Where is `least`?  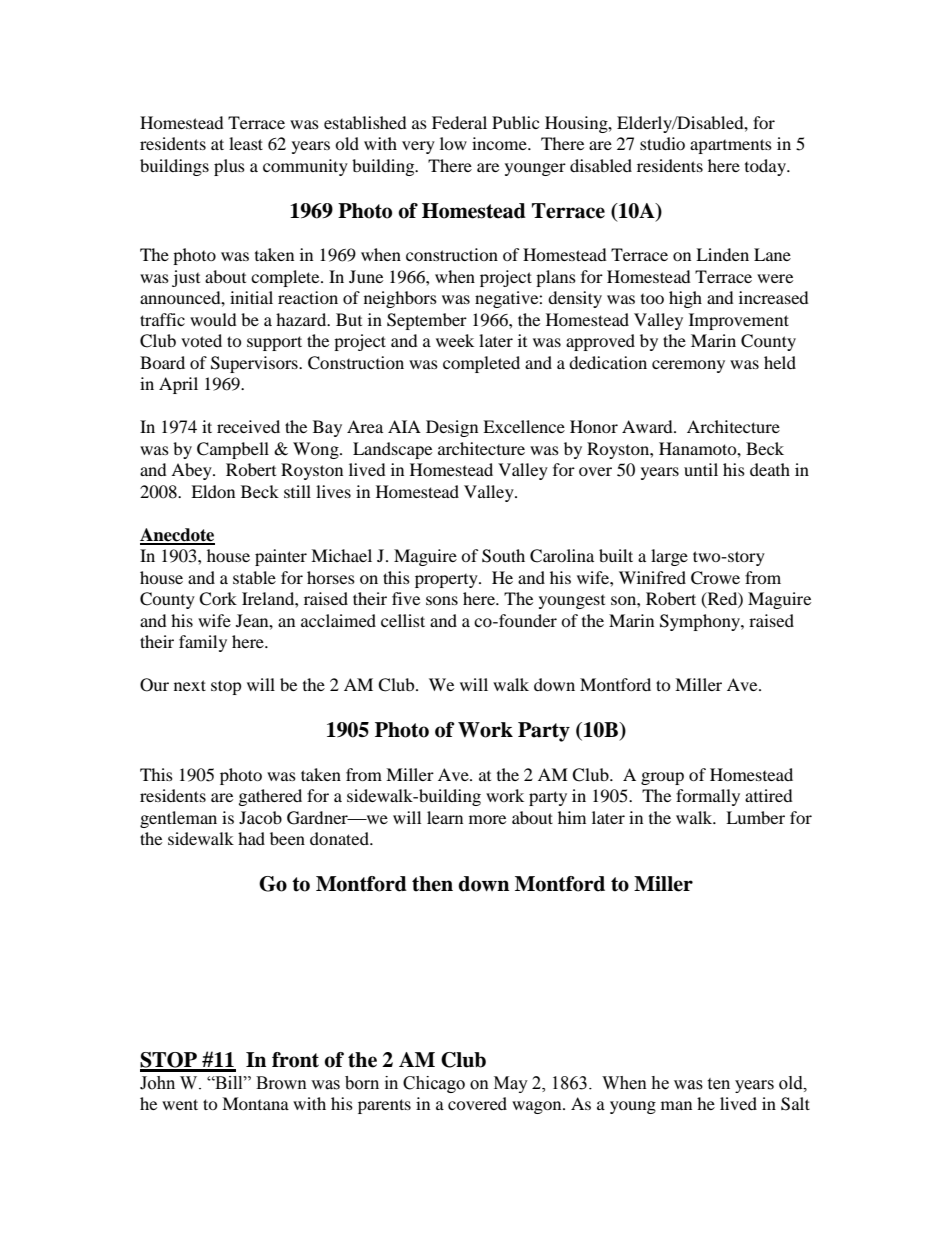
least is located at coordinates (246, 143).
